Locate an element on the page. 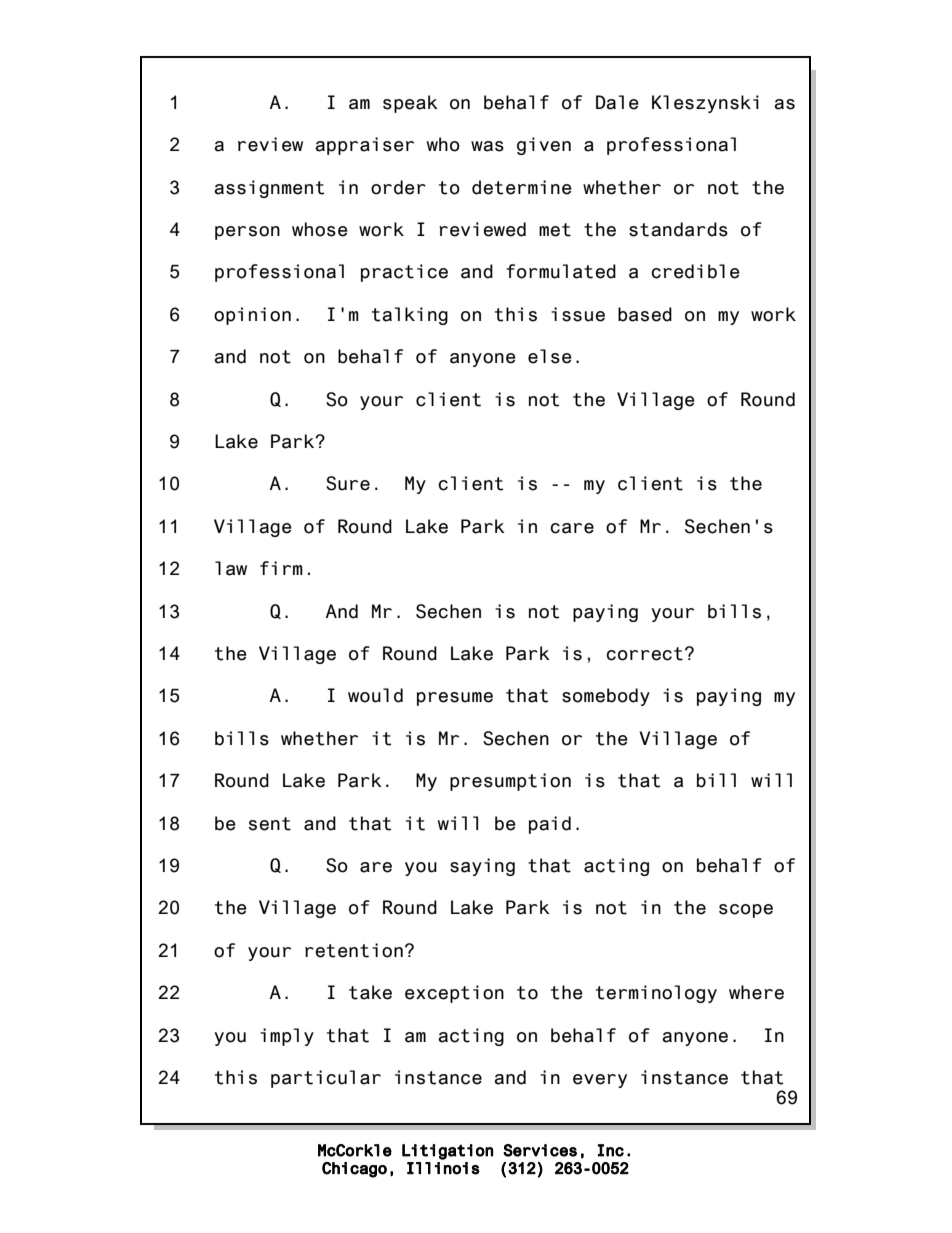 Image resolution: width=952 pixels, height=1233 pixels. care is located at coordinates (572, 528).
